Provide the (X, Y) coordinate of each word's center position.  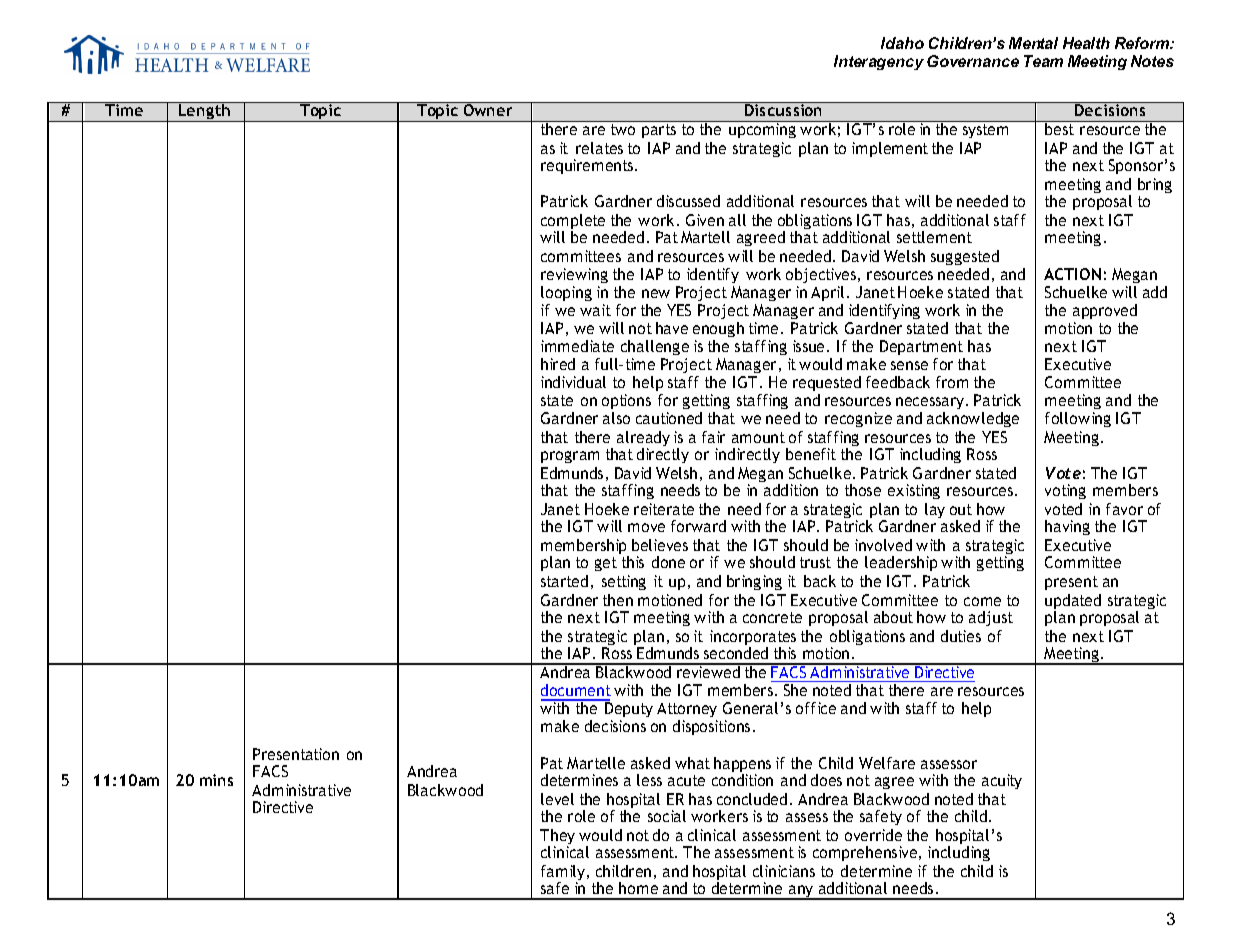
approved (1105, 311)
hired (558, 364)
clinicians (784, 871)
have (672, 328)
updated (1073, 603)
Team (1043, 61)
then (618, 600)
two (623, 129)
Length (205, 112)
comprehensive (866, 853)
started (564, 581)
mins (216, 780)
